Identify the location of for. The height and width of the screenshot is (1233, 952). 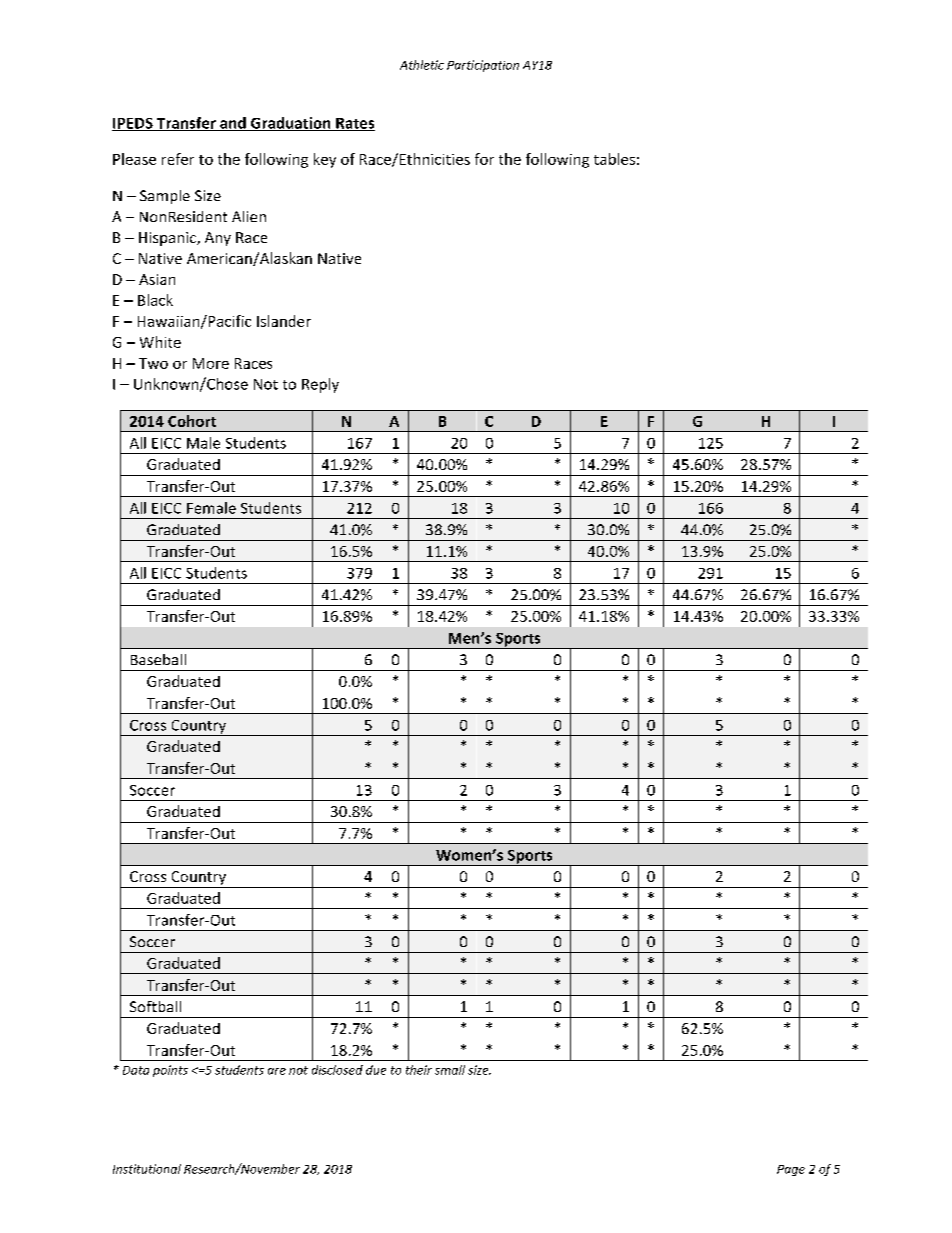
(484, 159).
